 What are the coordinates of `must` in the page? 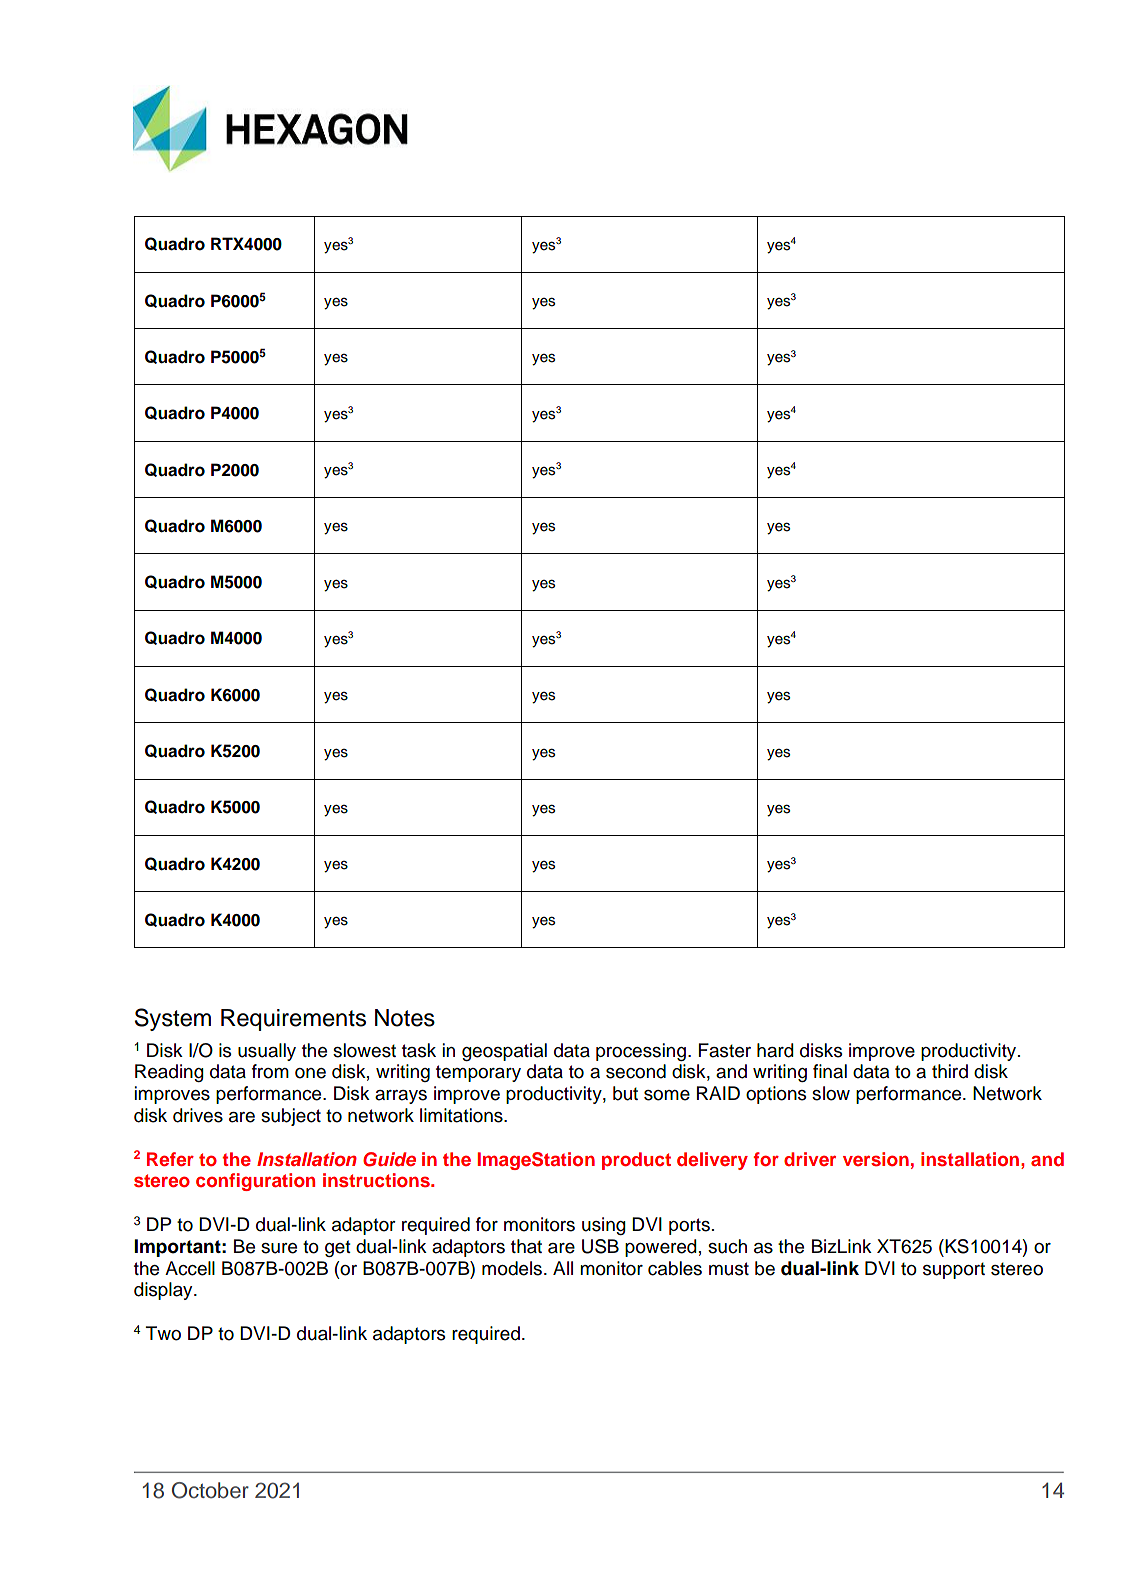 It's located at (729, 1269).
